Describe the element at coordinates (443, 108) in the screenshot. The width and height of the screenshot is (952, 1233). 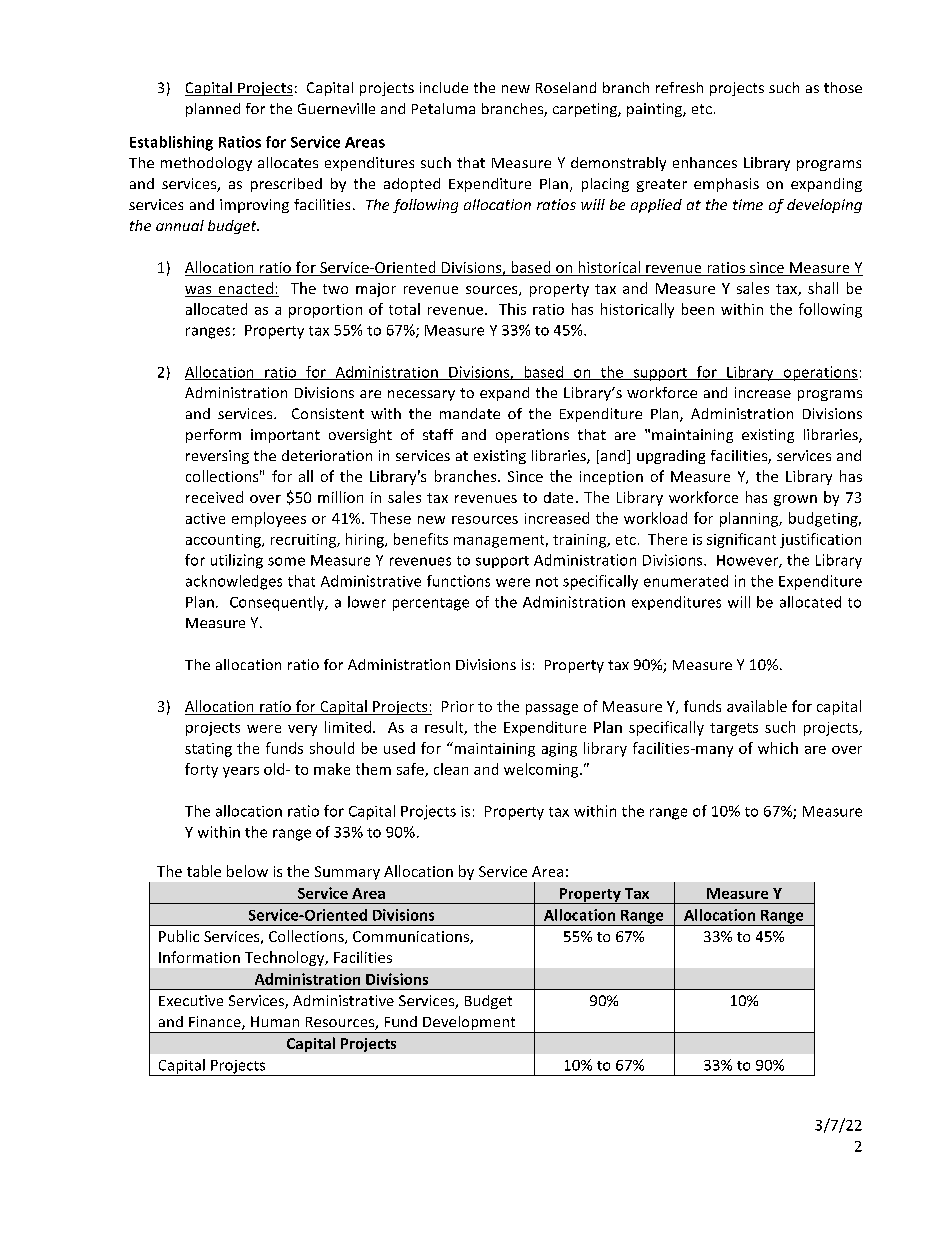
I see `Petaluma` at that location.
